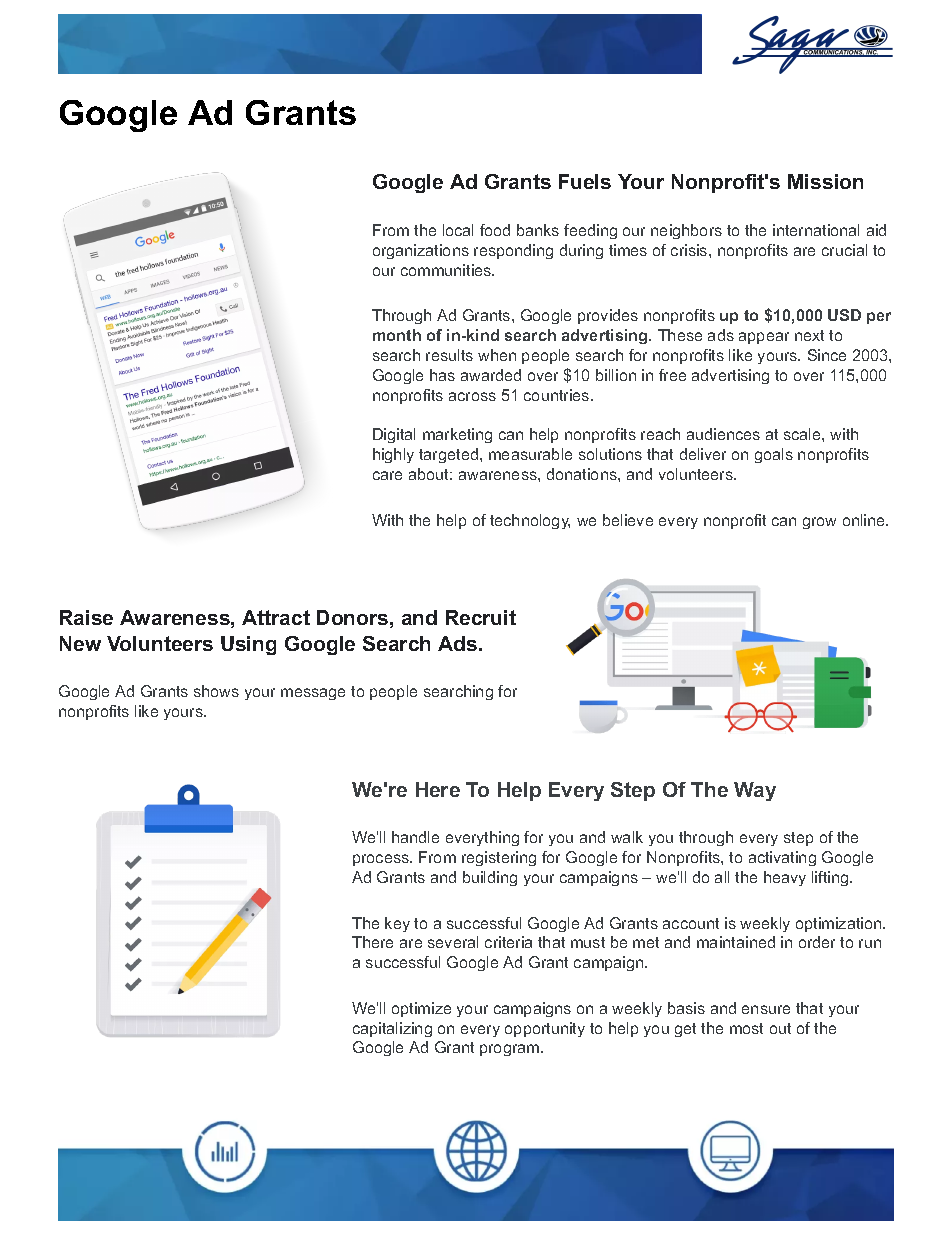 The width and height of the screenshot is (952, 1233). What do you see at coordinates (511, 1050) in the screenshot?
I see `program` at bounding box center [511, 1050].
